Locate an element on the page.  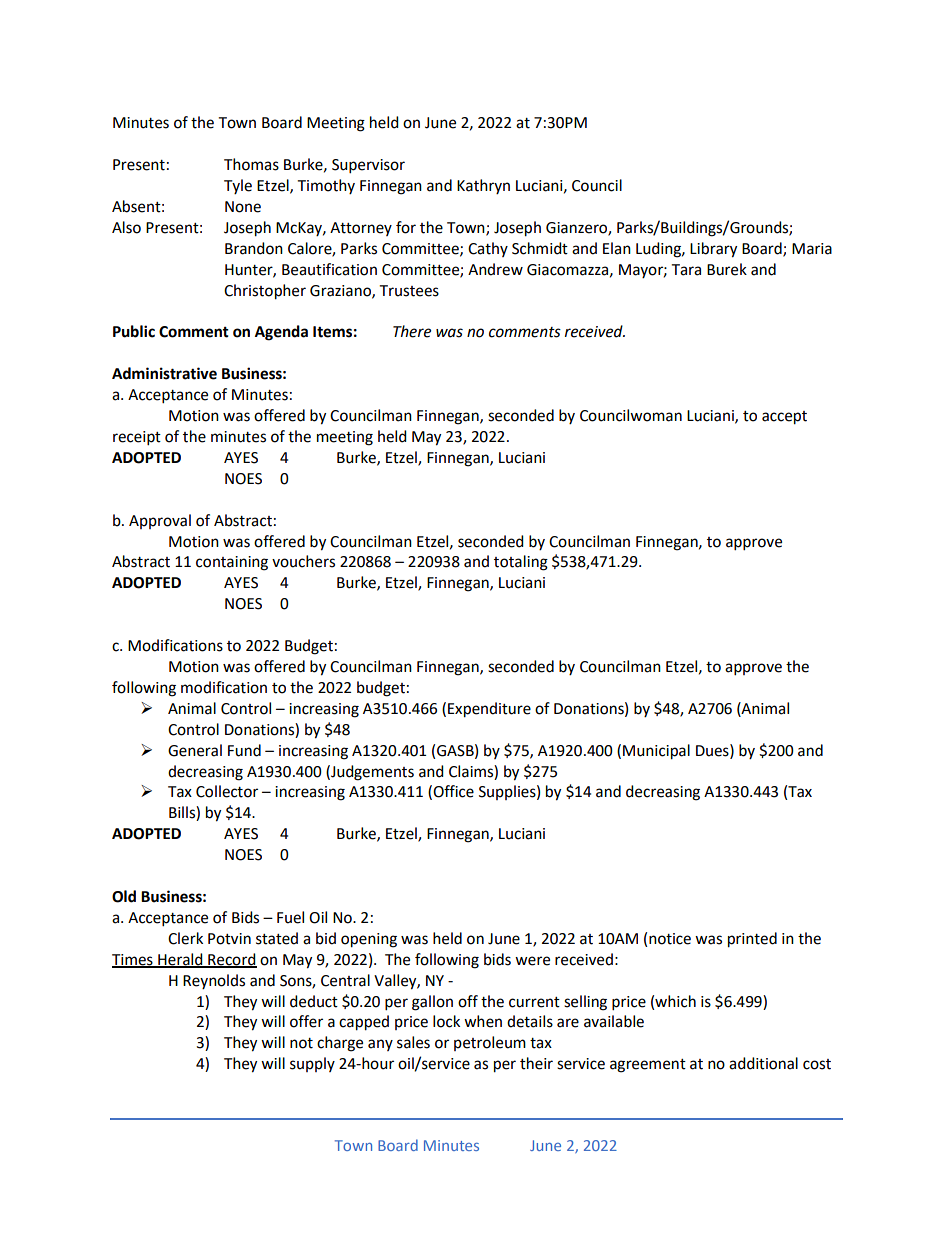
additional is located at coordinates (763, 1063).
